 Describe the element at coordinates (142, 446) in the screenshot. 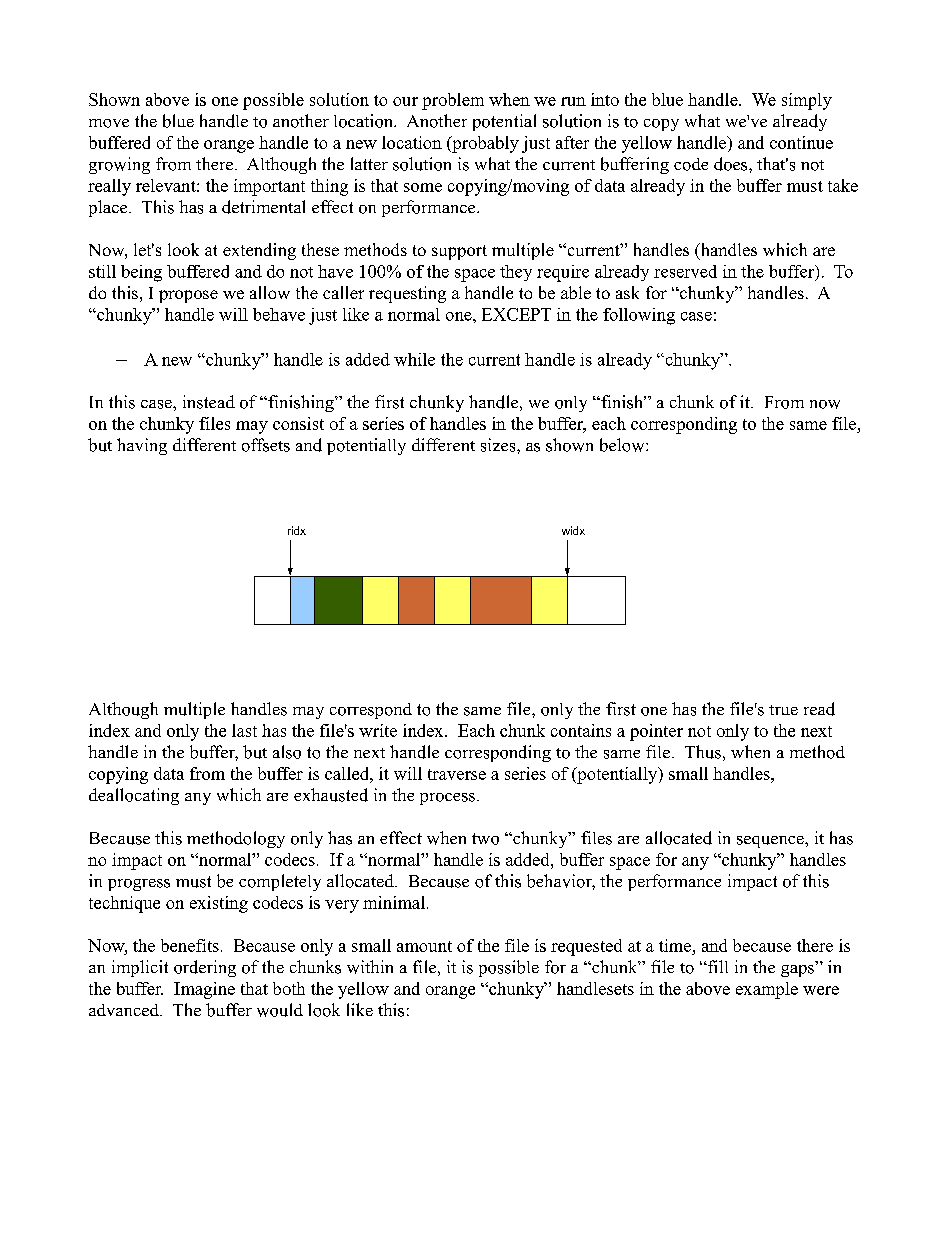

I see `having` at that location.
